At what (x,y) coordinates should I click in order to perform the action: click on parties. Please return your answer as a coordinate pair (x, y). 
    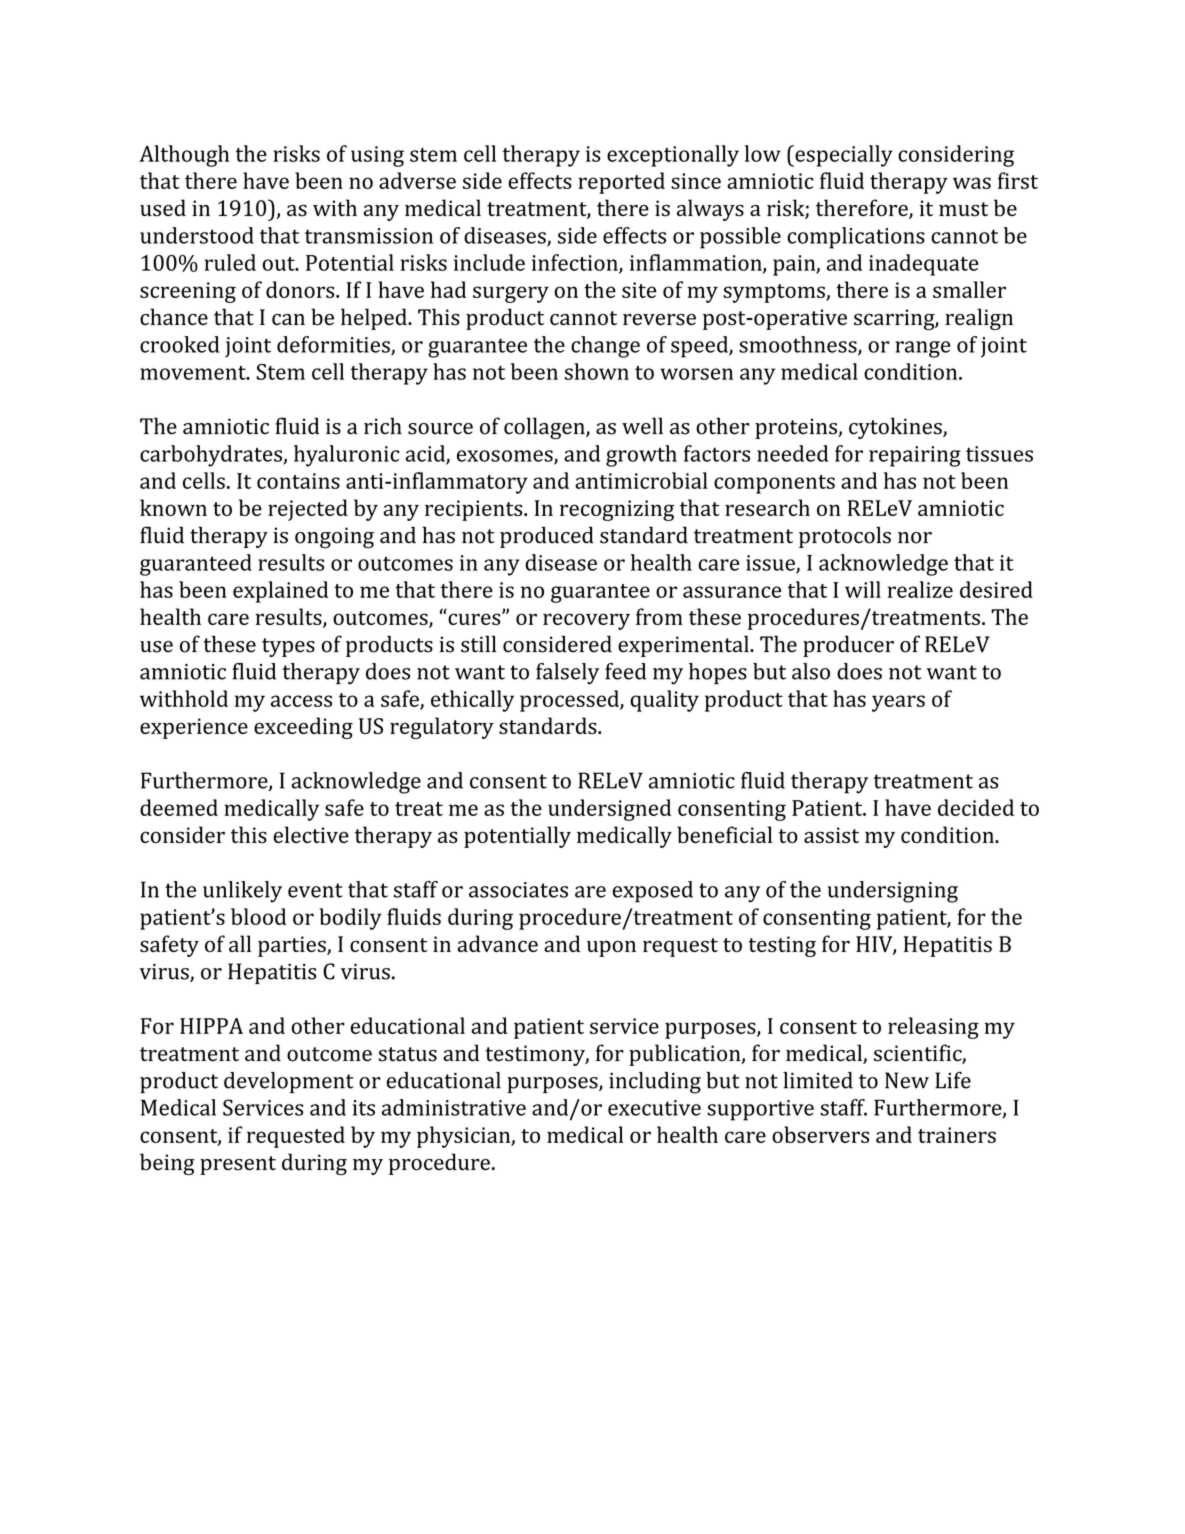
    Looking at the image, I should click on (293, 946).
